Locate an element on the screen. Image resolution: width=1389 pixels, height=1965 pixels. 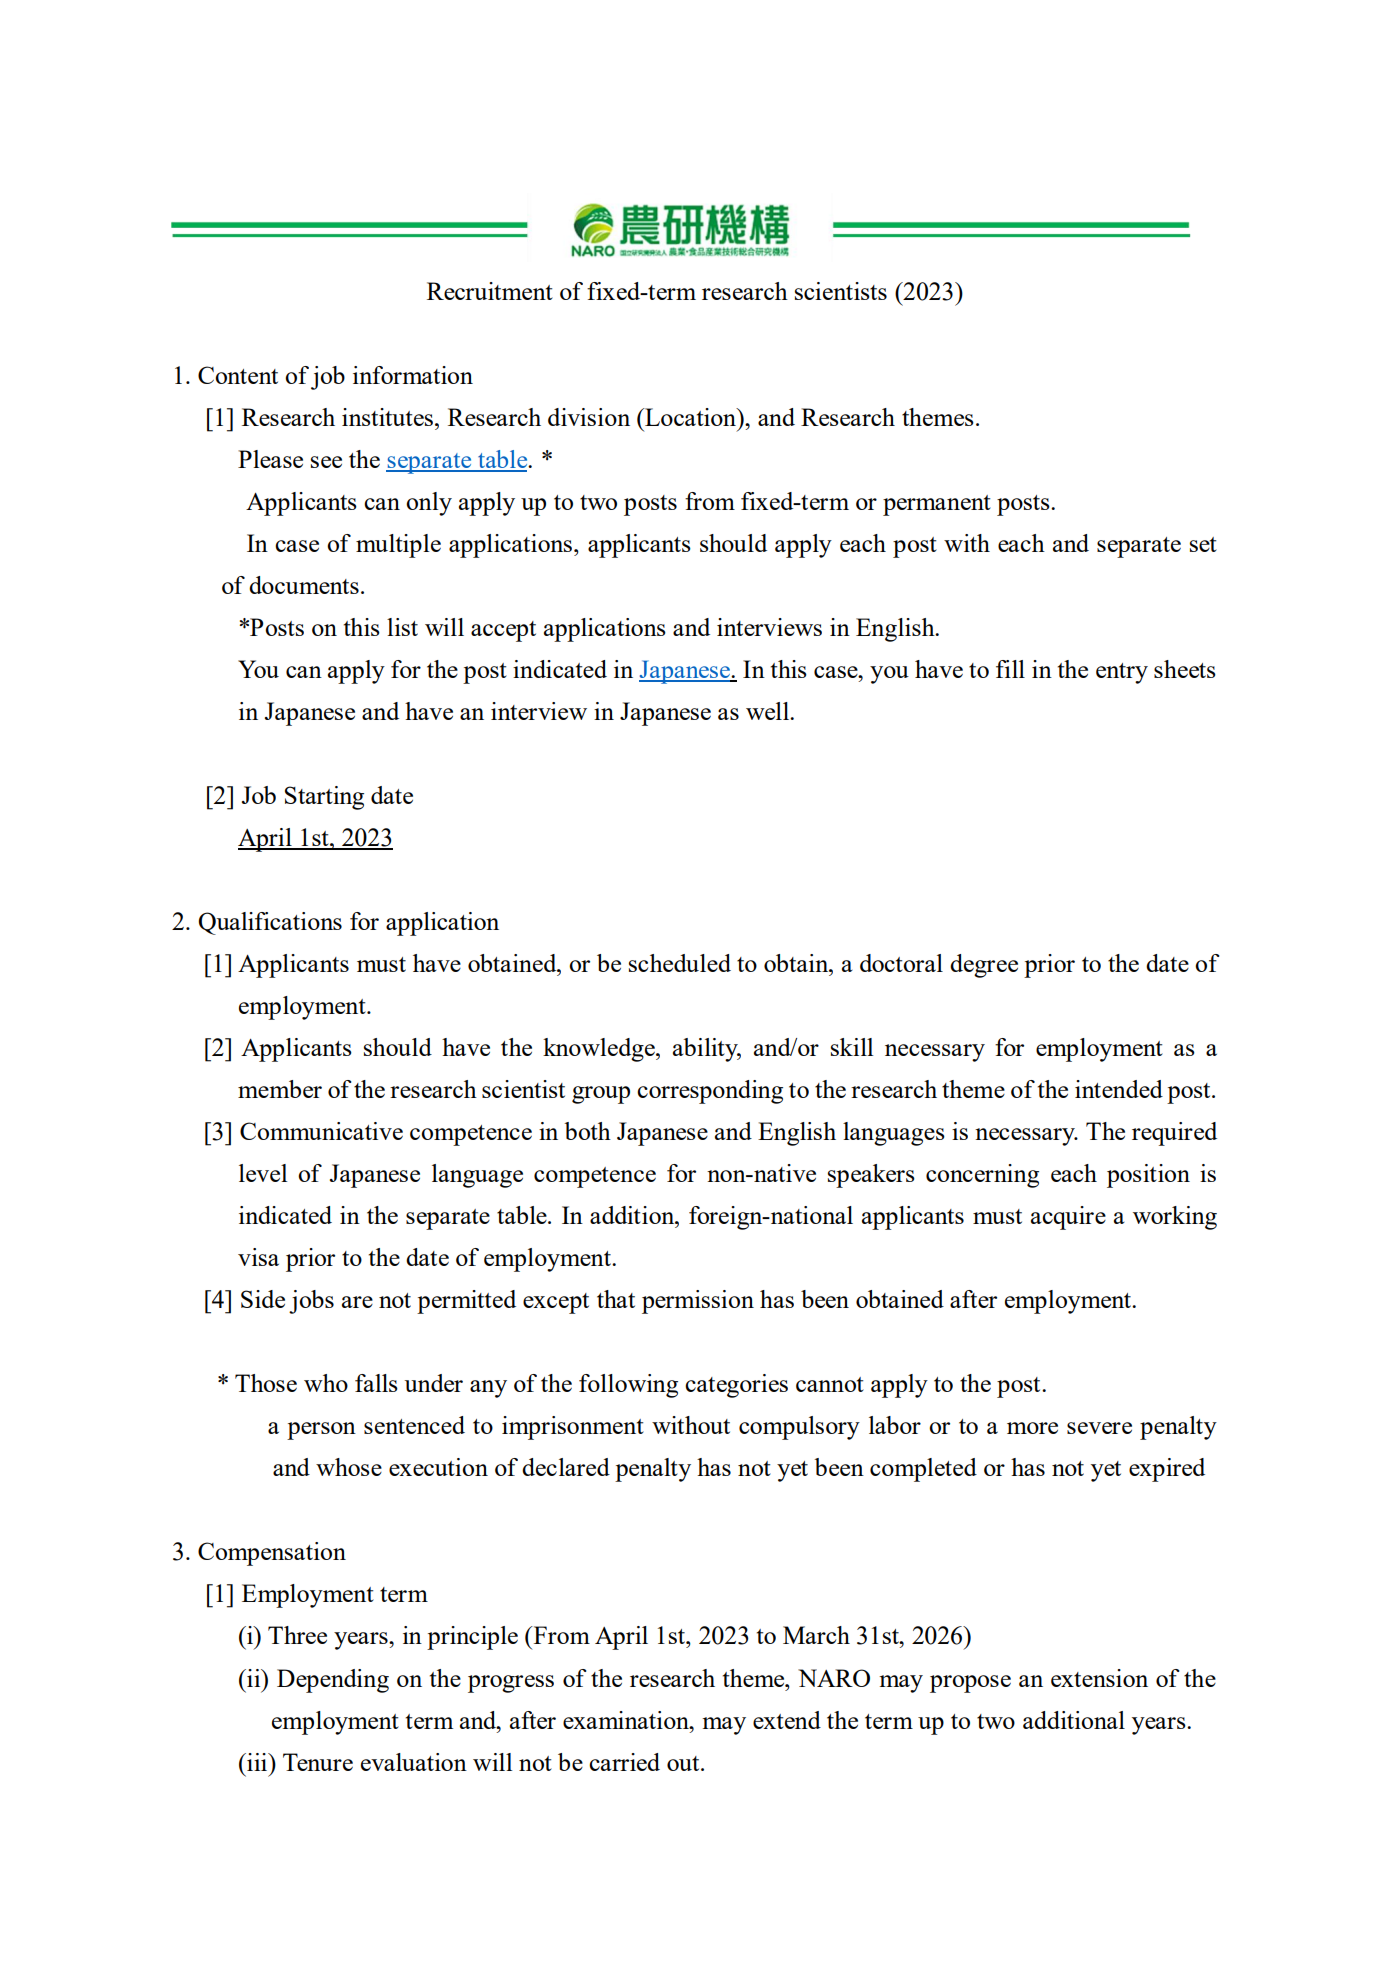
extend is located at coordinates (787, 1720).
